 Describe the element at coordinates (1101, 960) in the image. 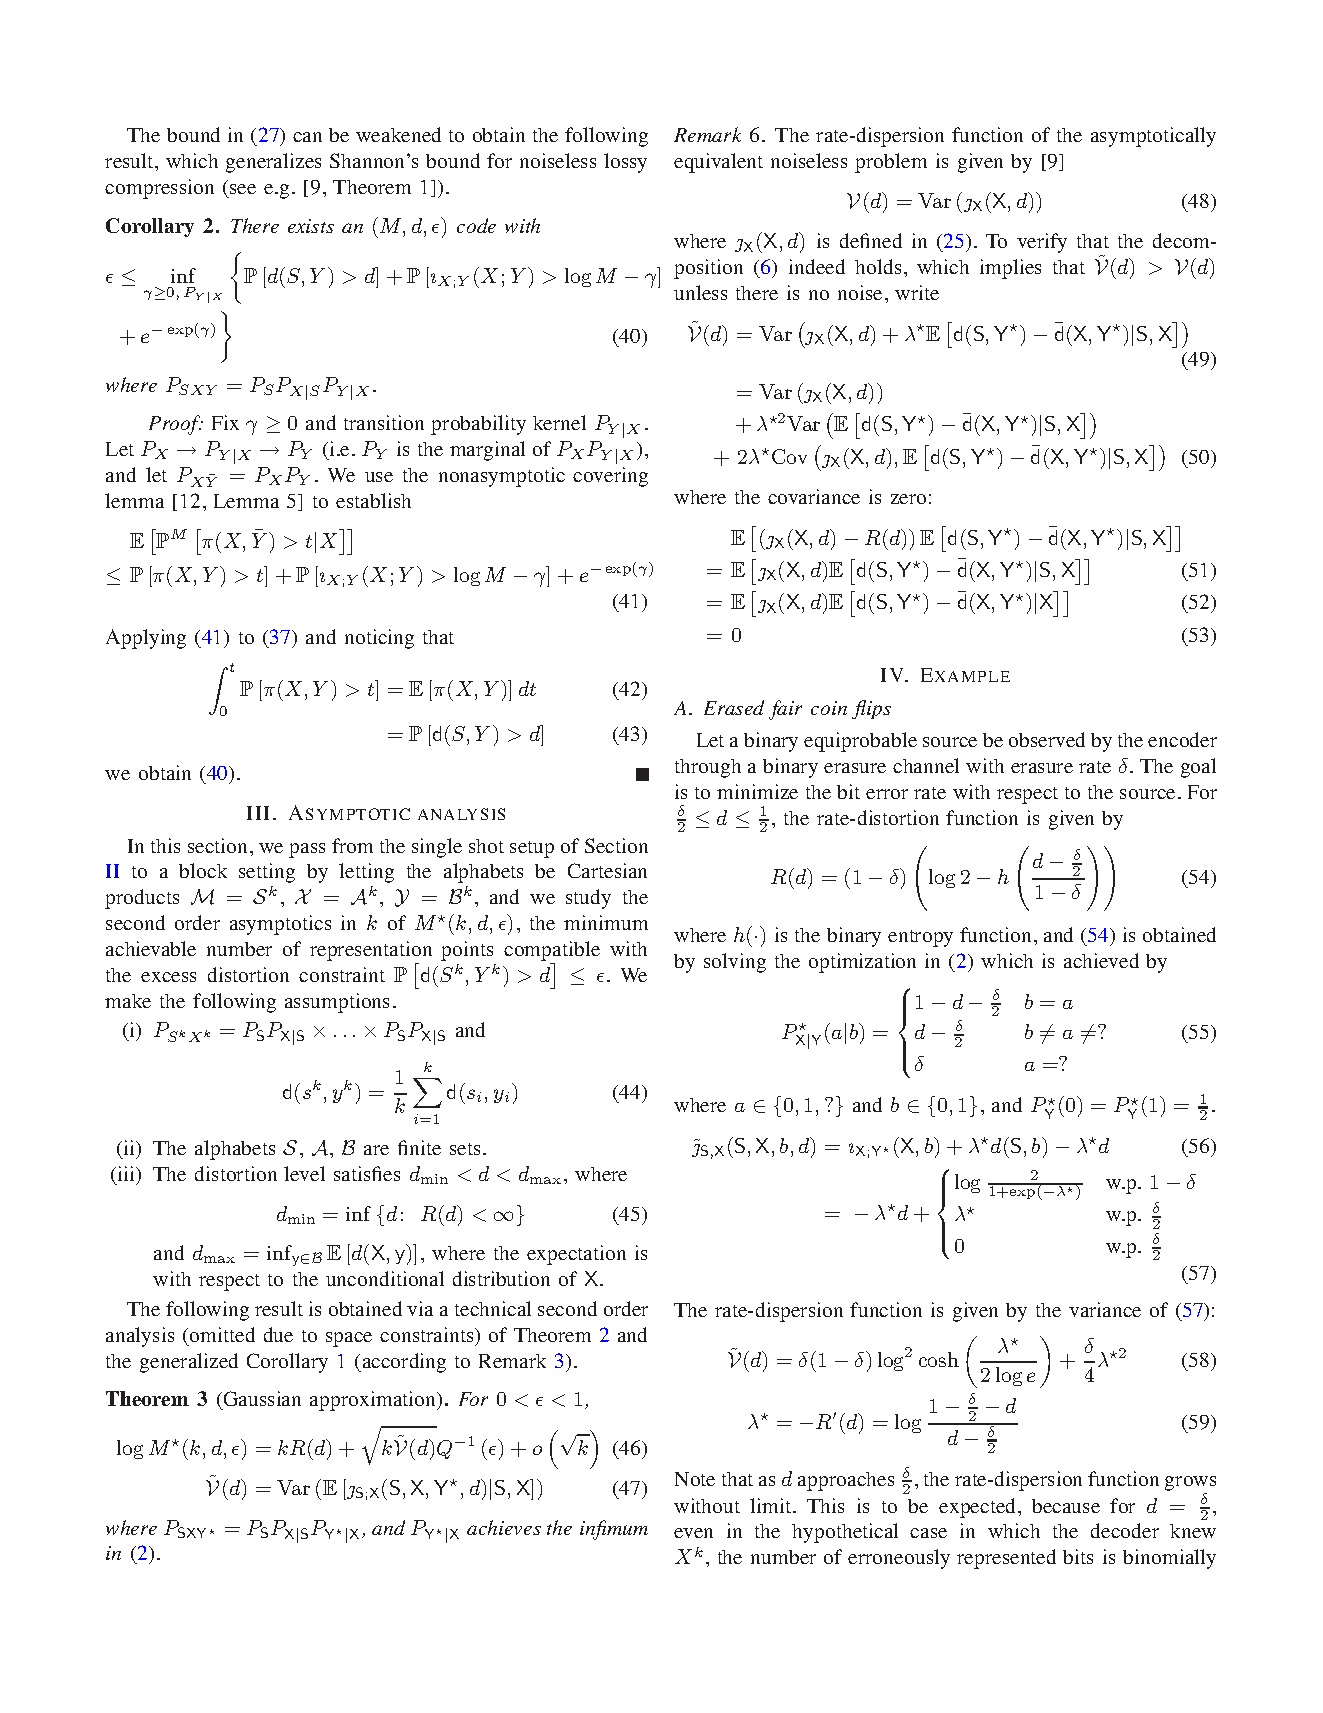

I see `achieved` at that location.
